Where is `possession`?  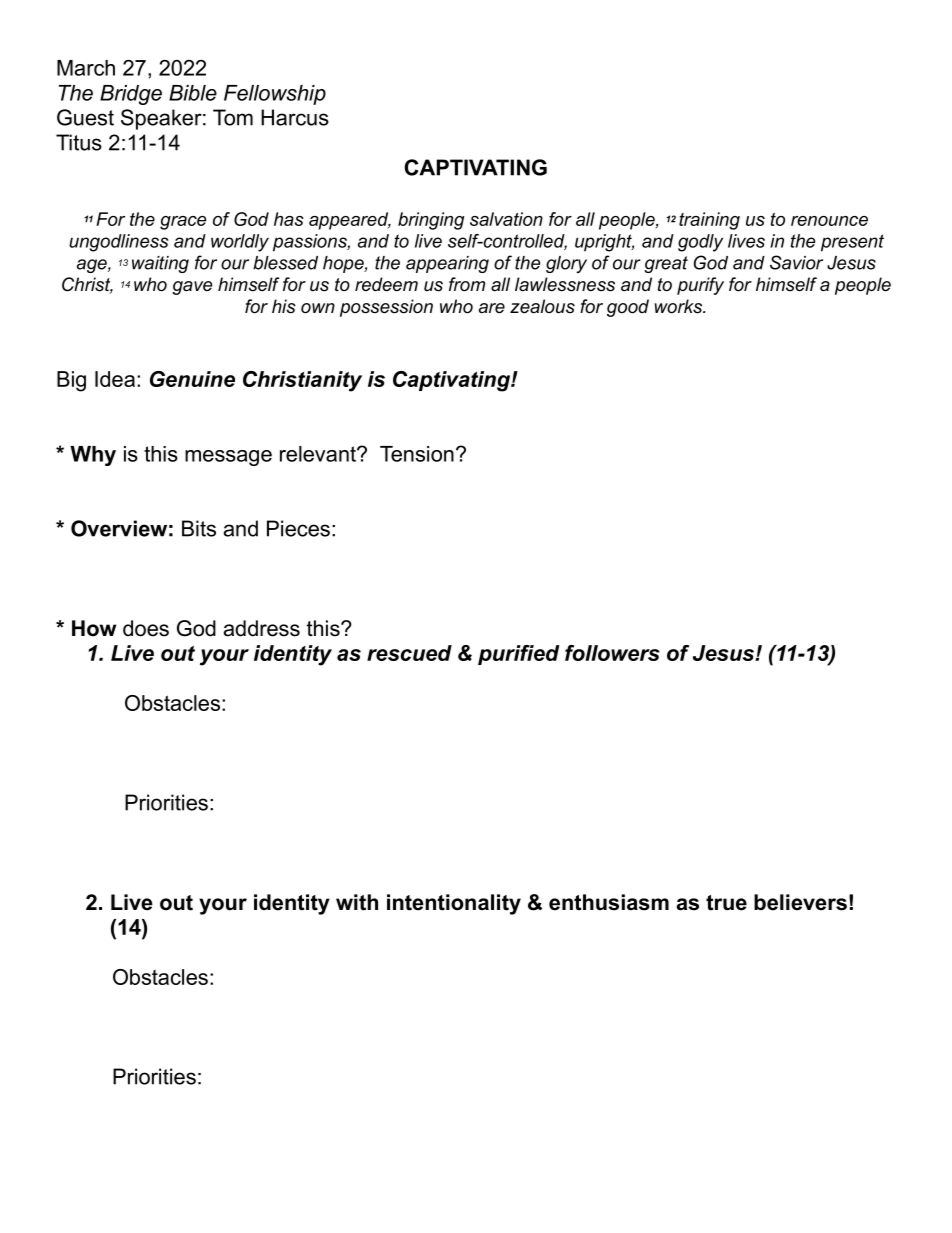
possession is located at coordinates (386, 308).
